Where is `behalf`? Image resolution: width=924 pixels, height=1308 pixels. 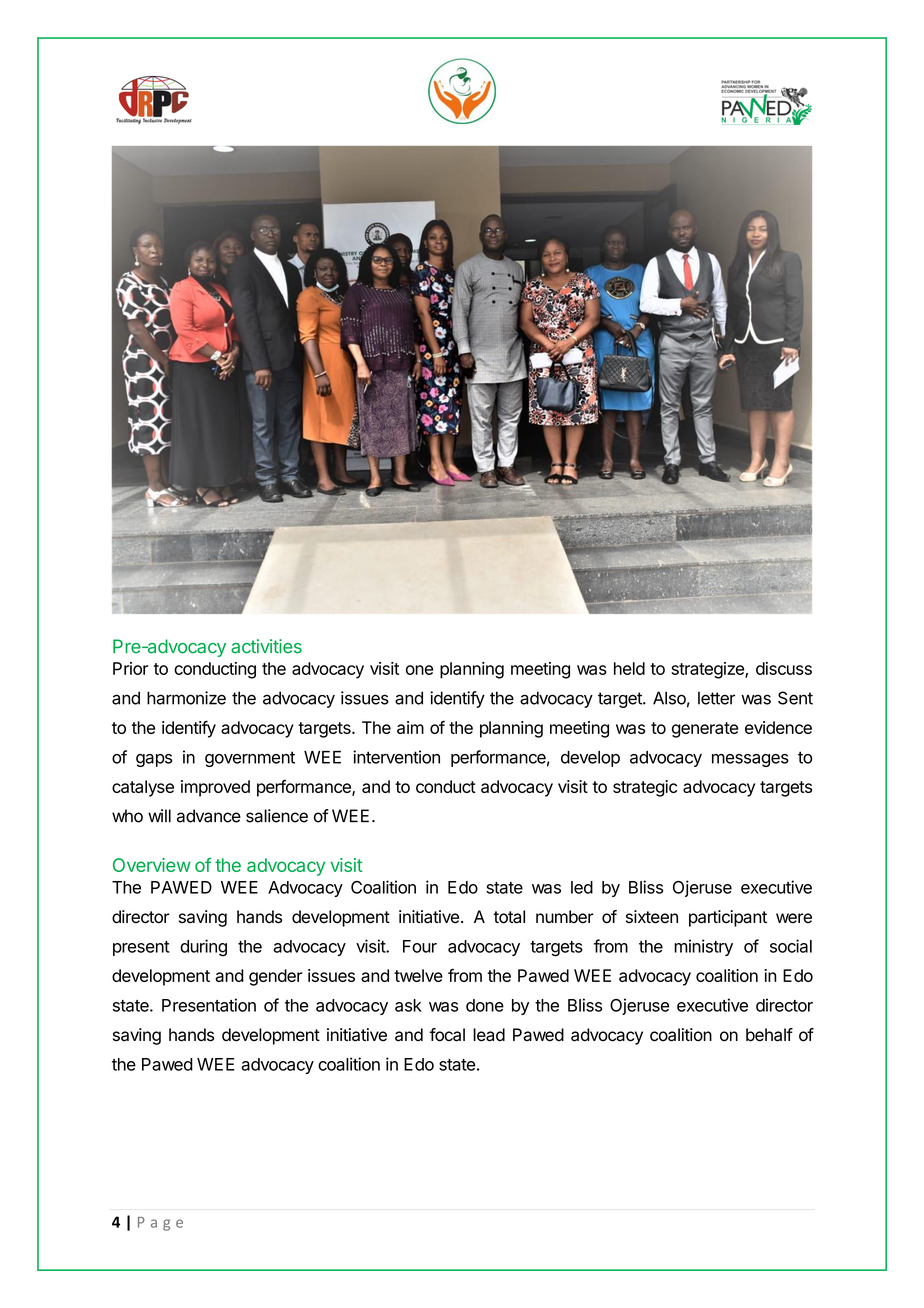
behalf is located at coordinates (769, 1035).
